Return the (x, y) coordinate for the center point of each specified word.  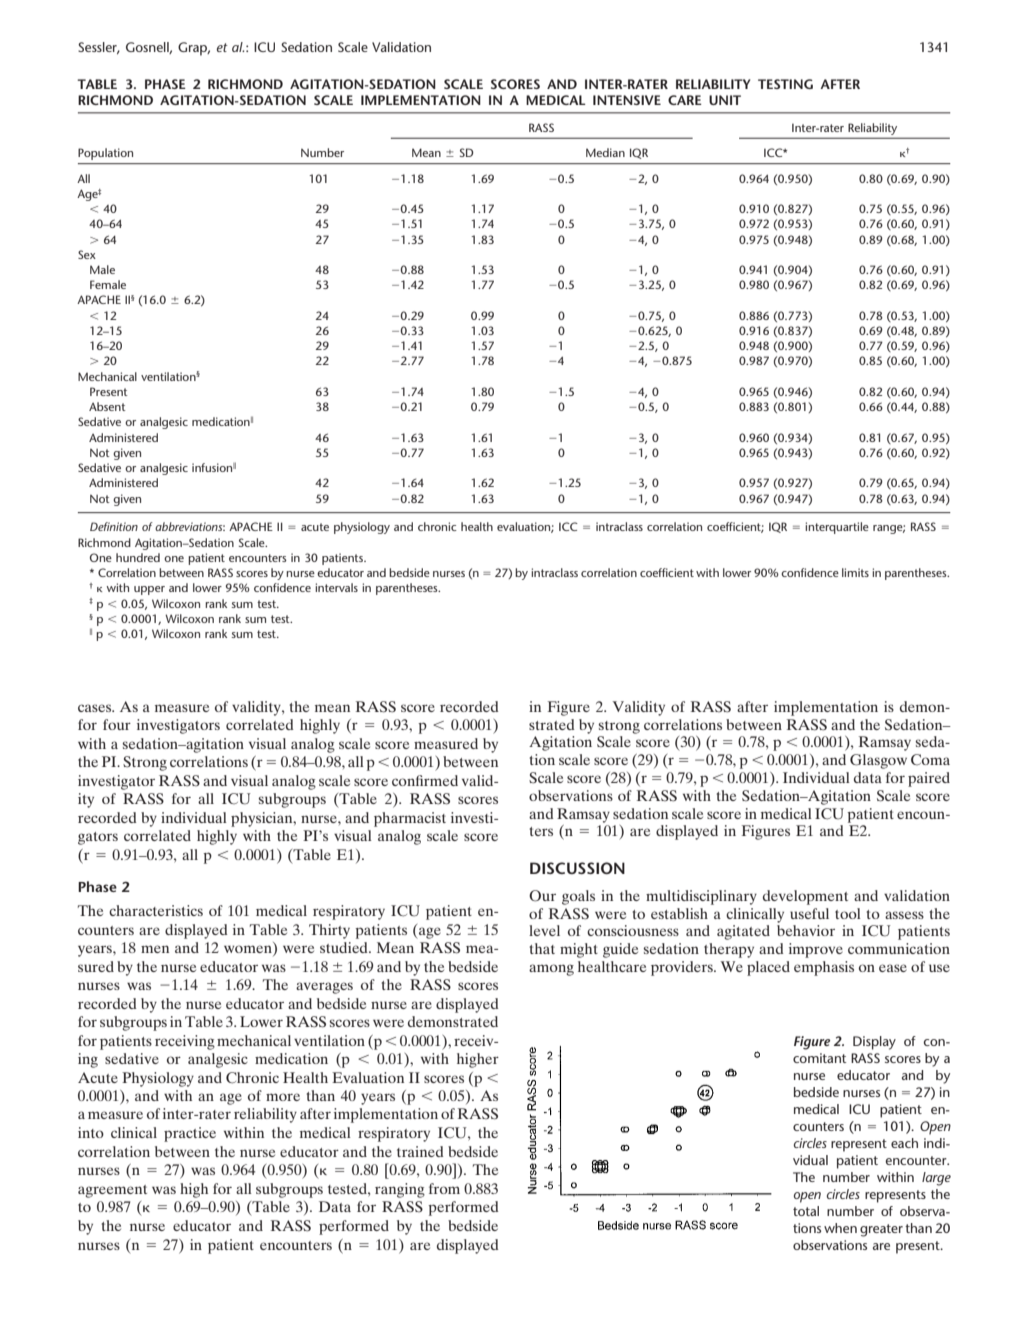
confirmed (425, 780)
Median (605, 152)
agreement (112, 1191)
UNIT (725, 100)
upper (149, 590)
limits (855, 572)
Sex (87, 254)
